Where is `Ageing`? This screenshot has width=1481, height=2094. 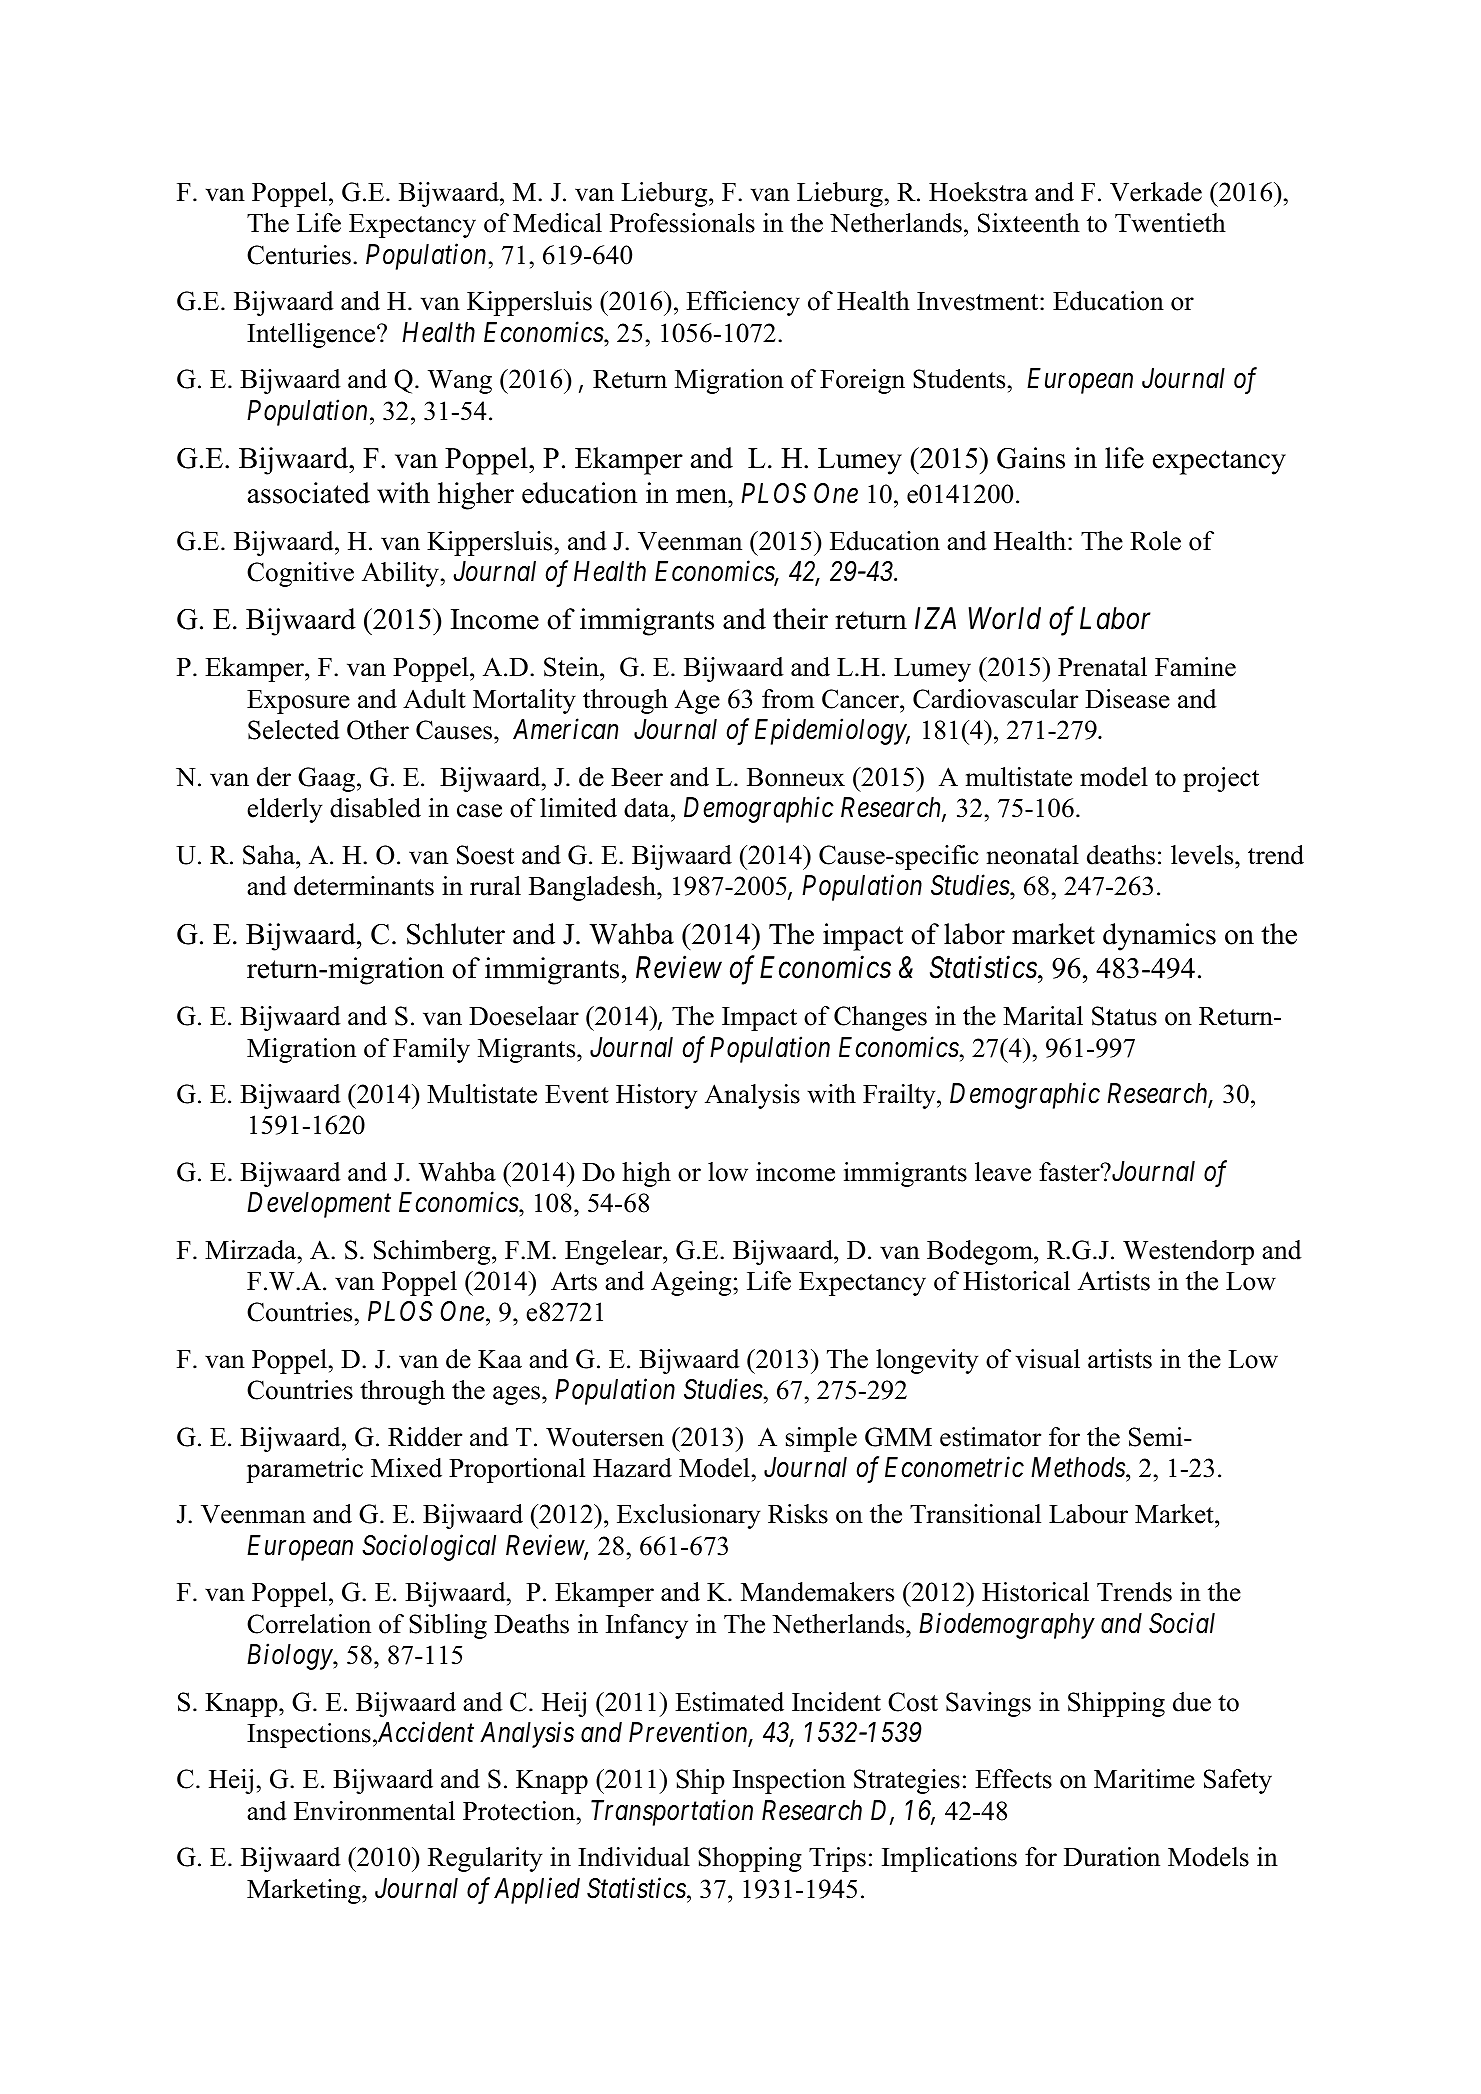
Ageing is located at coordinates (692, 1283).
